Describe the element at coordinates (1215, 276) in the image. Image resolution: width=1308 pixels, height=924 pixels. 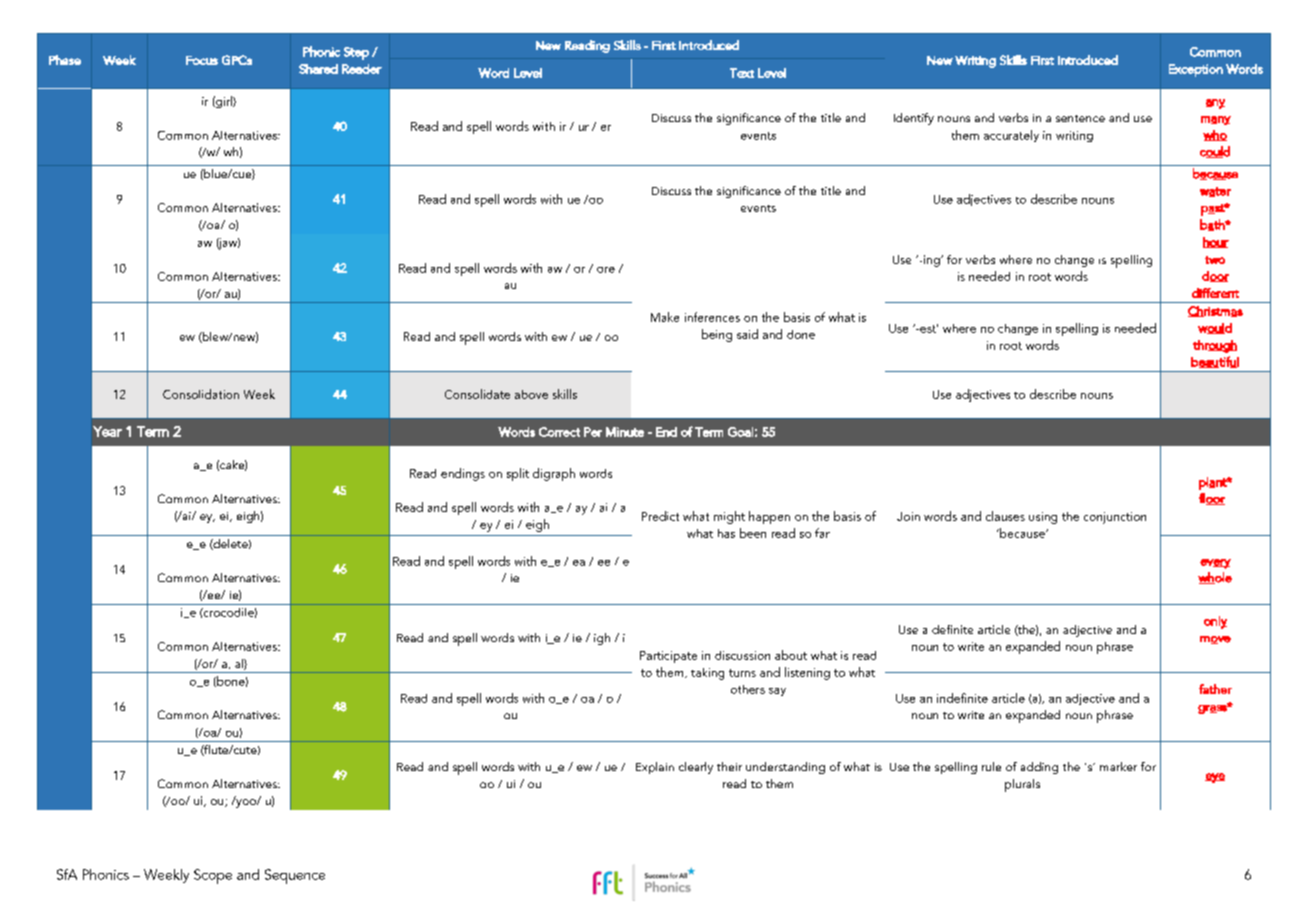
I see `door` at that location.
